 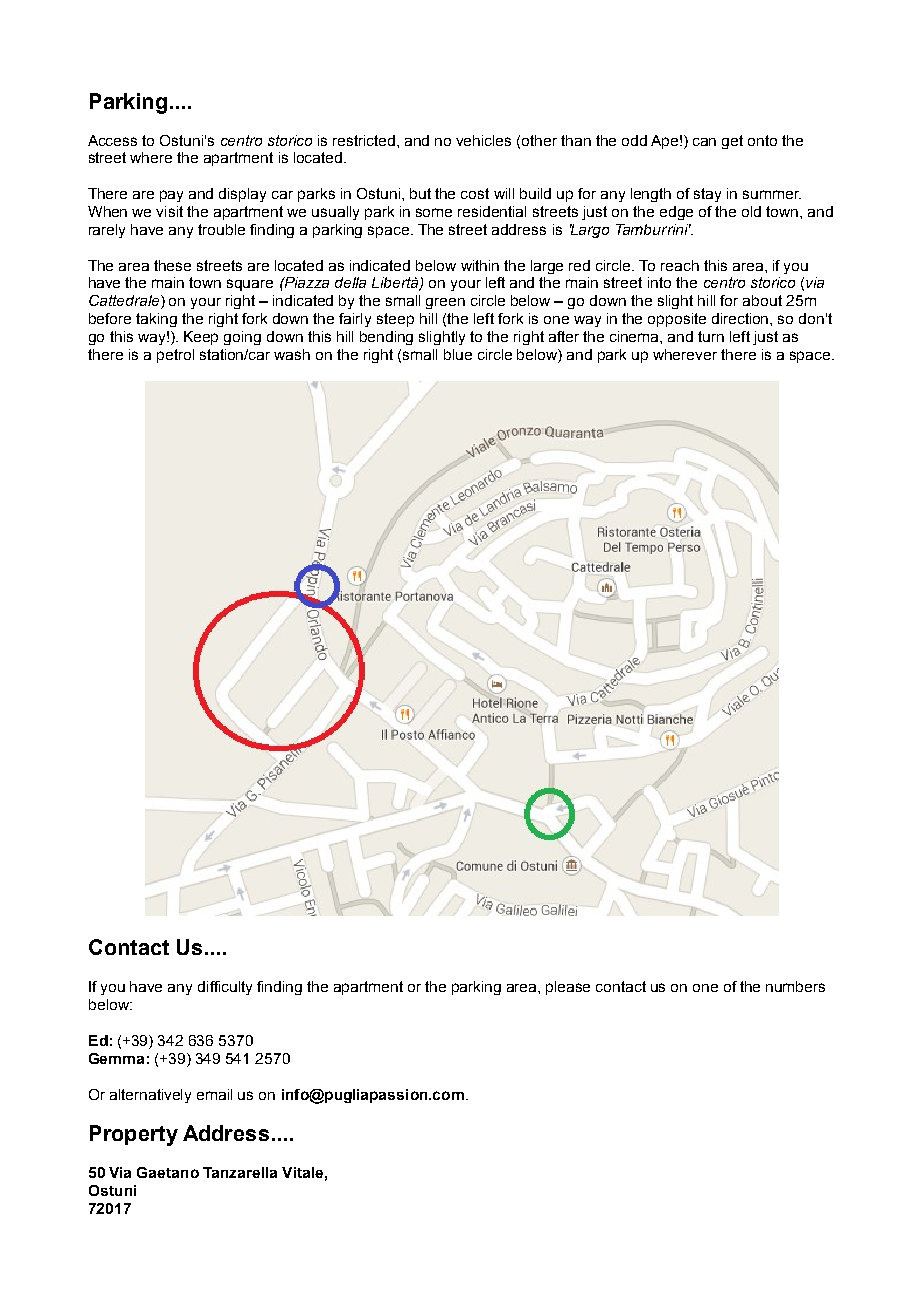 What do you see at coordinates (171, 196) in the screenshot?
I see `pay` at bounding box center [171, 196].
